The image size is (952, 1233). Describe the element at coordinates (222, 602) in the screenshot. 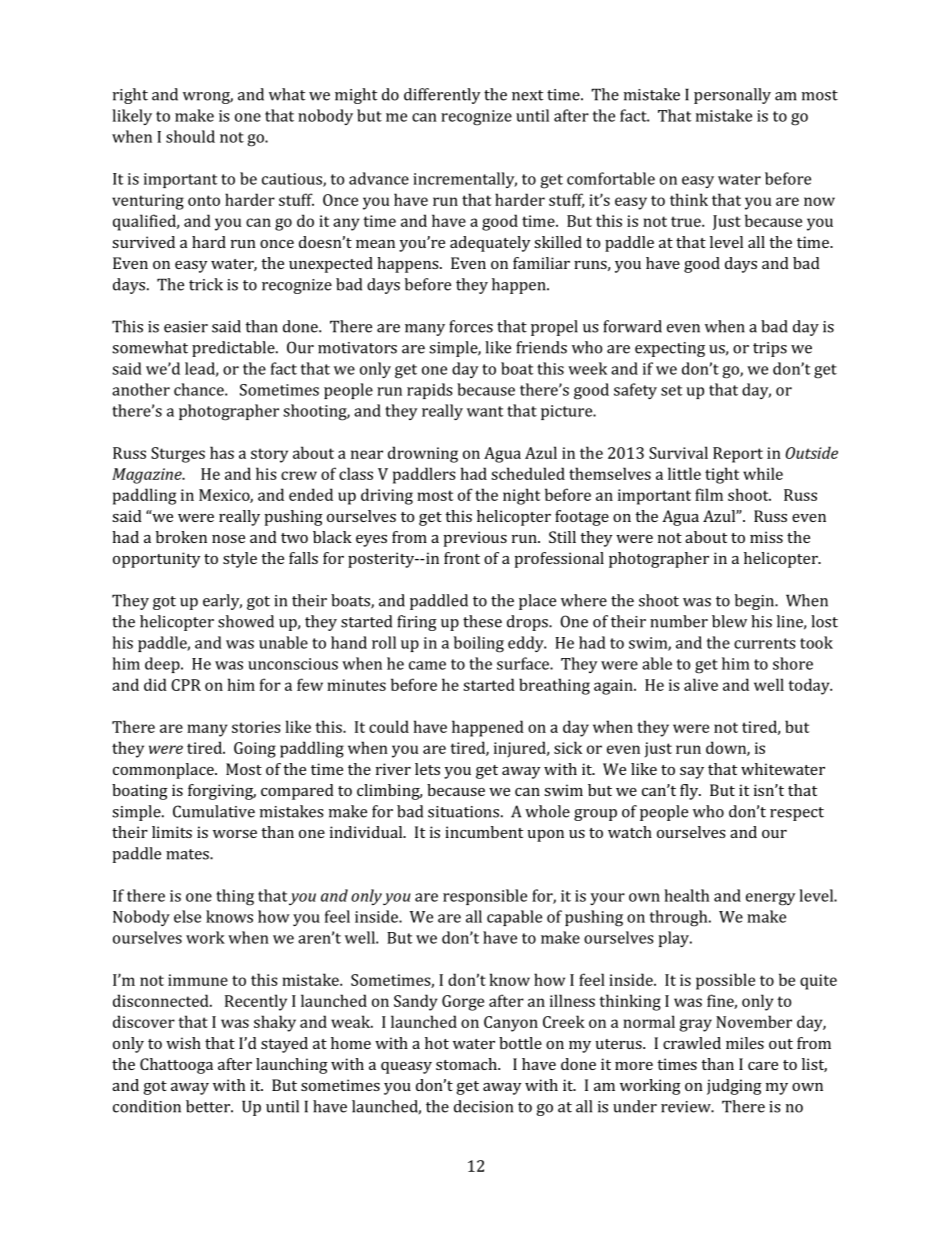

I see `early` at that location.
